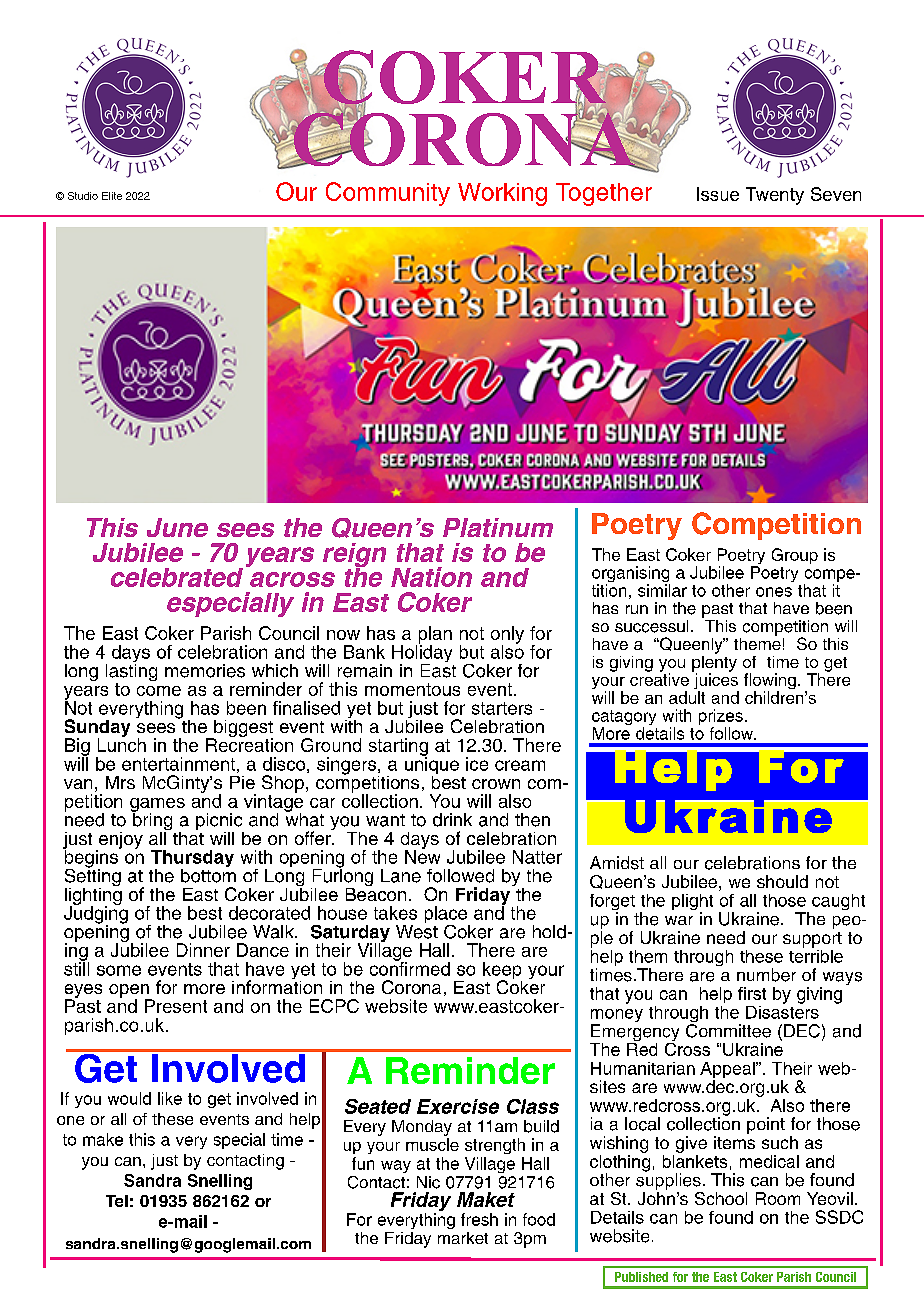 This page has width=924, height=1308. I want to click on Committee, so click(728, 1031).
